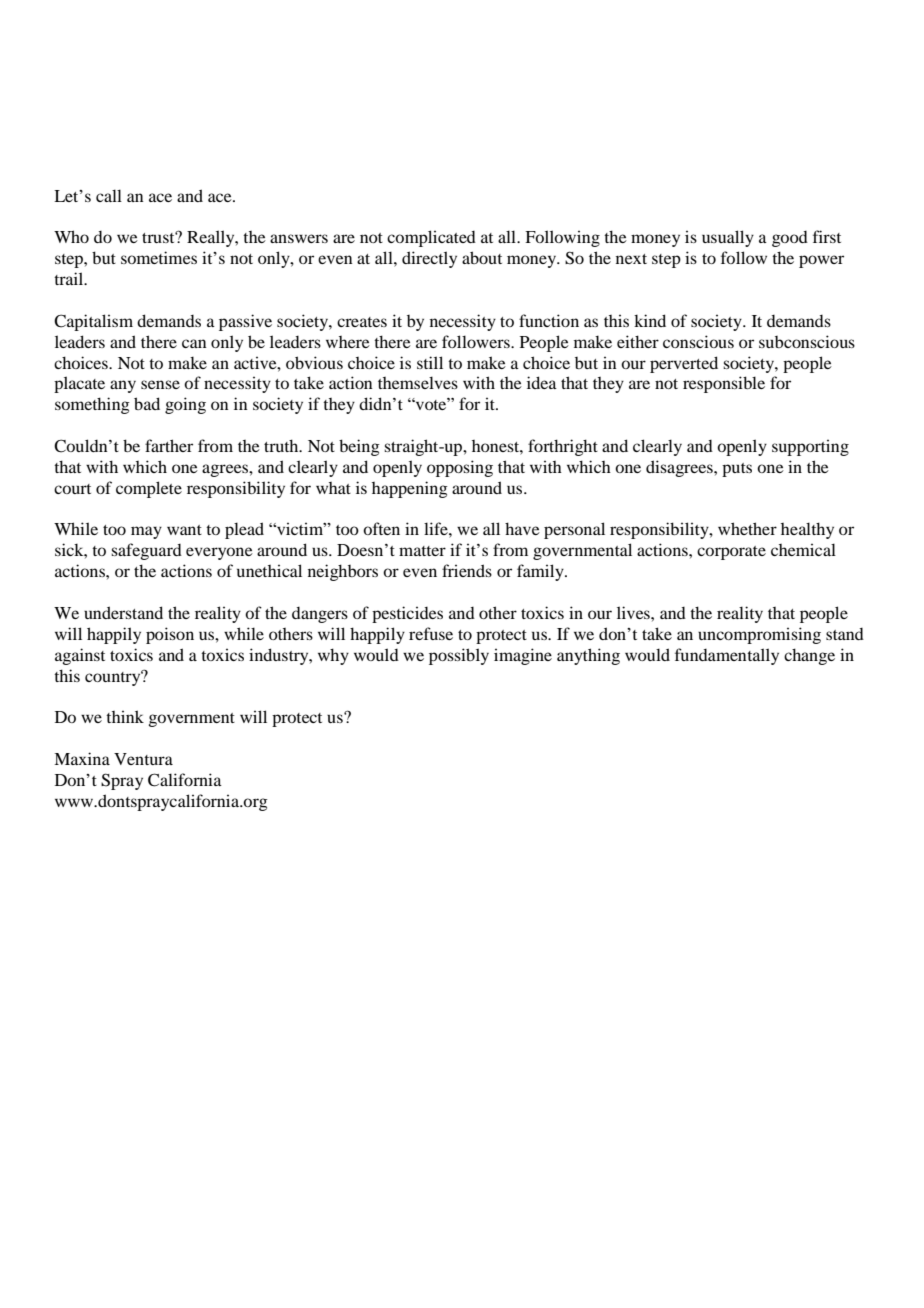 This screenshot has height=1308, width=924. Describe the element at coordinates (684, 364) in the screenshot. I see `perverted` at that location.
